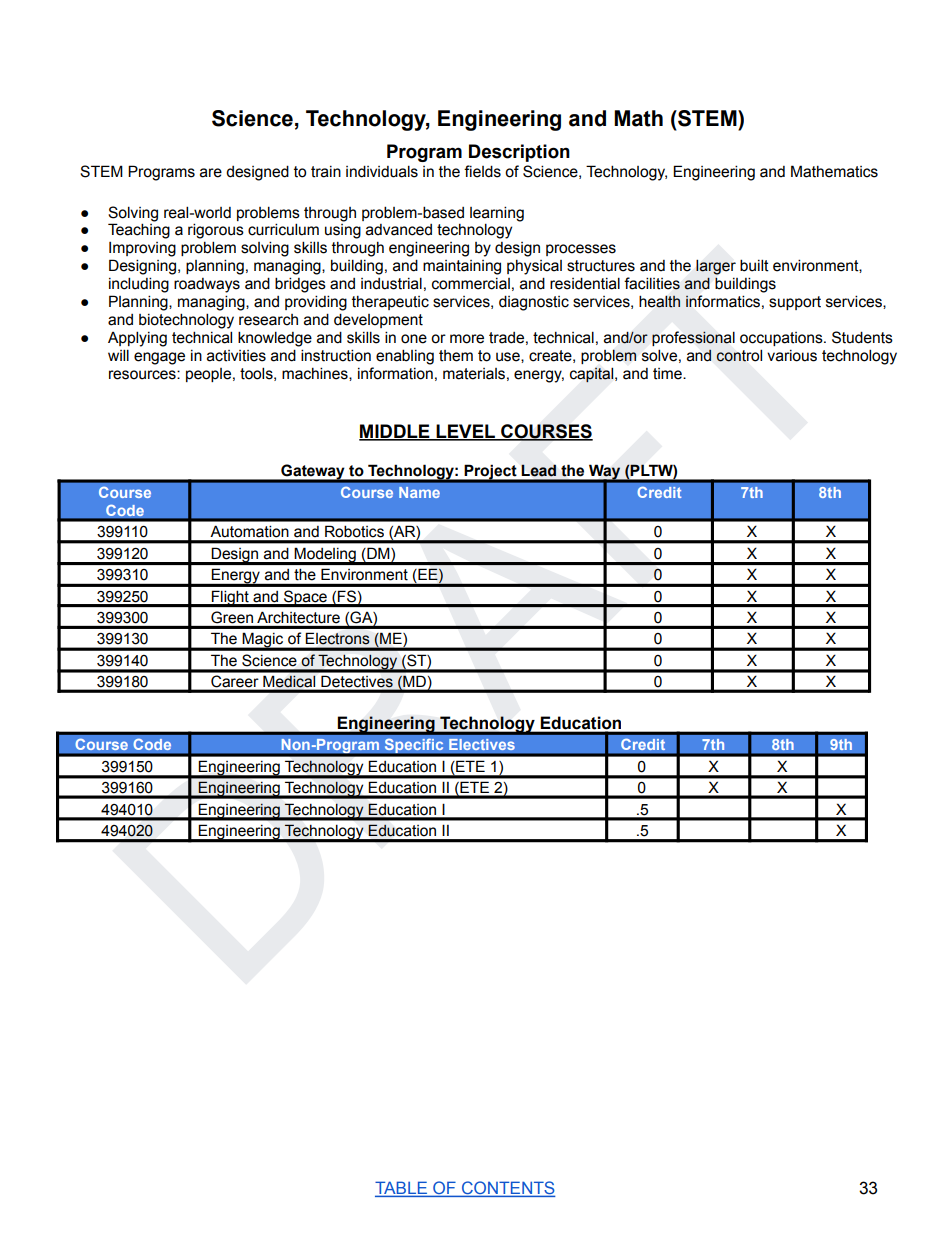 The image size is (952, 1233). I want to click on Name, so click(419, 492).
